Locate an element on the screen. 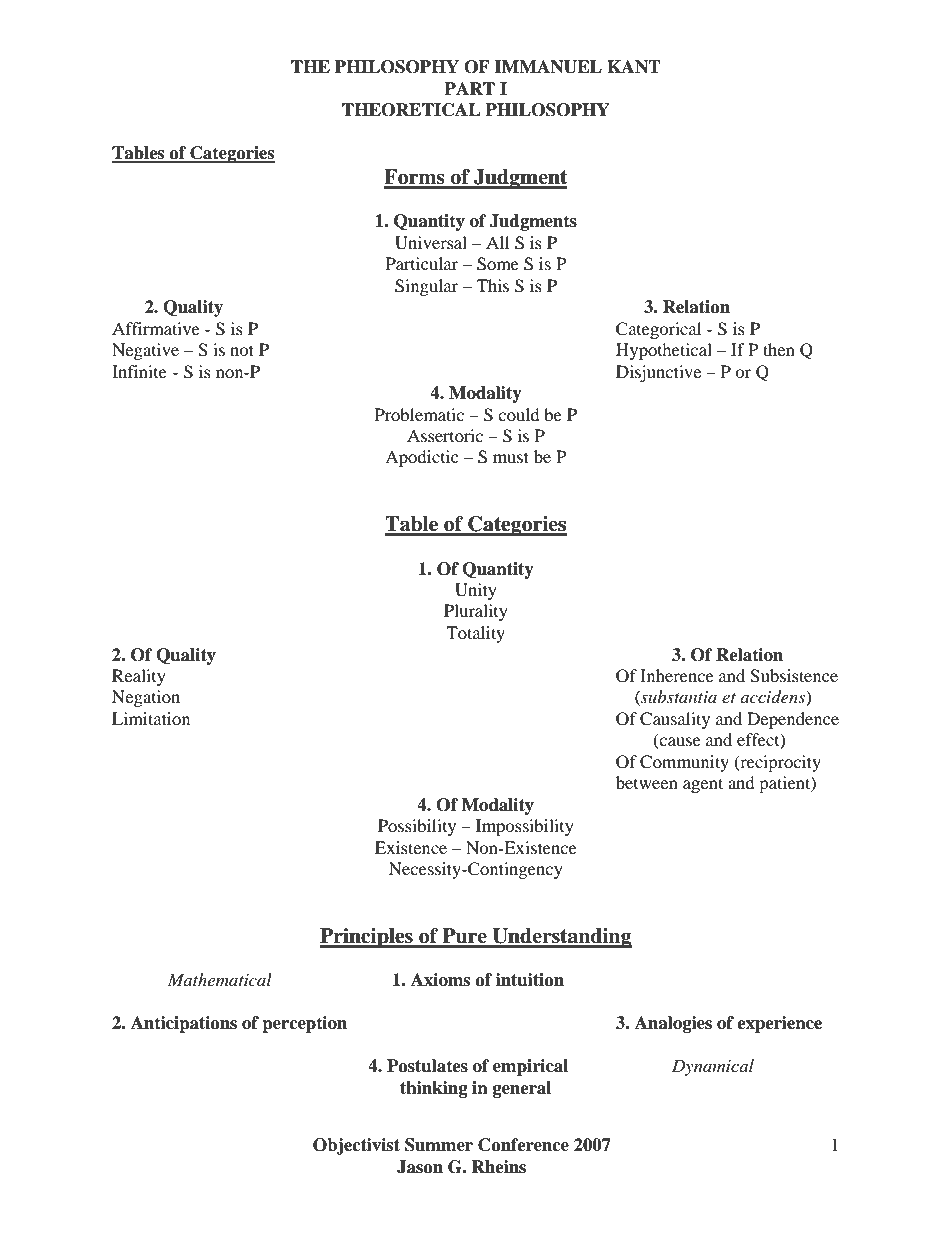 This screenshot has width=952, height=1233. KANT is located at coordinates (634, 67).
